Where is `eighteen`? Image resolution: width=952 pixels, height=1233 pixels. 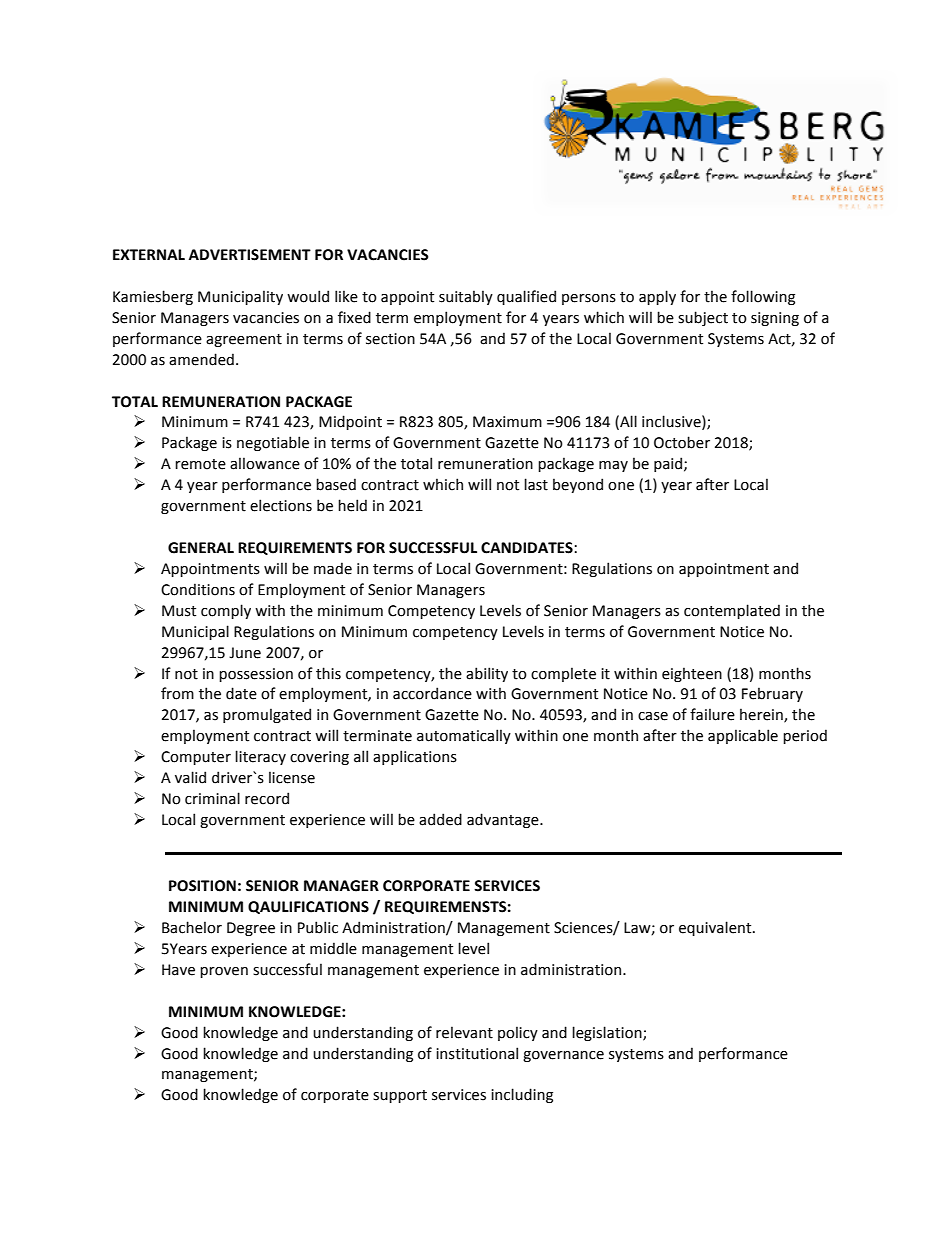 eighteen is located at coordinates (692, 674).
